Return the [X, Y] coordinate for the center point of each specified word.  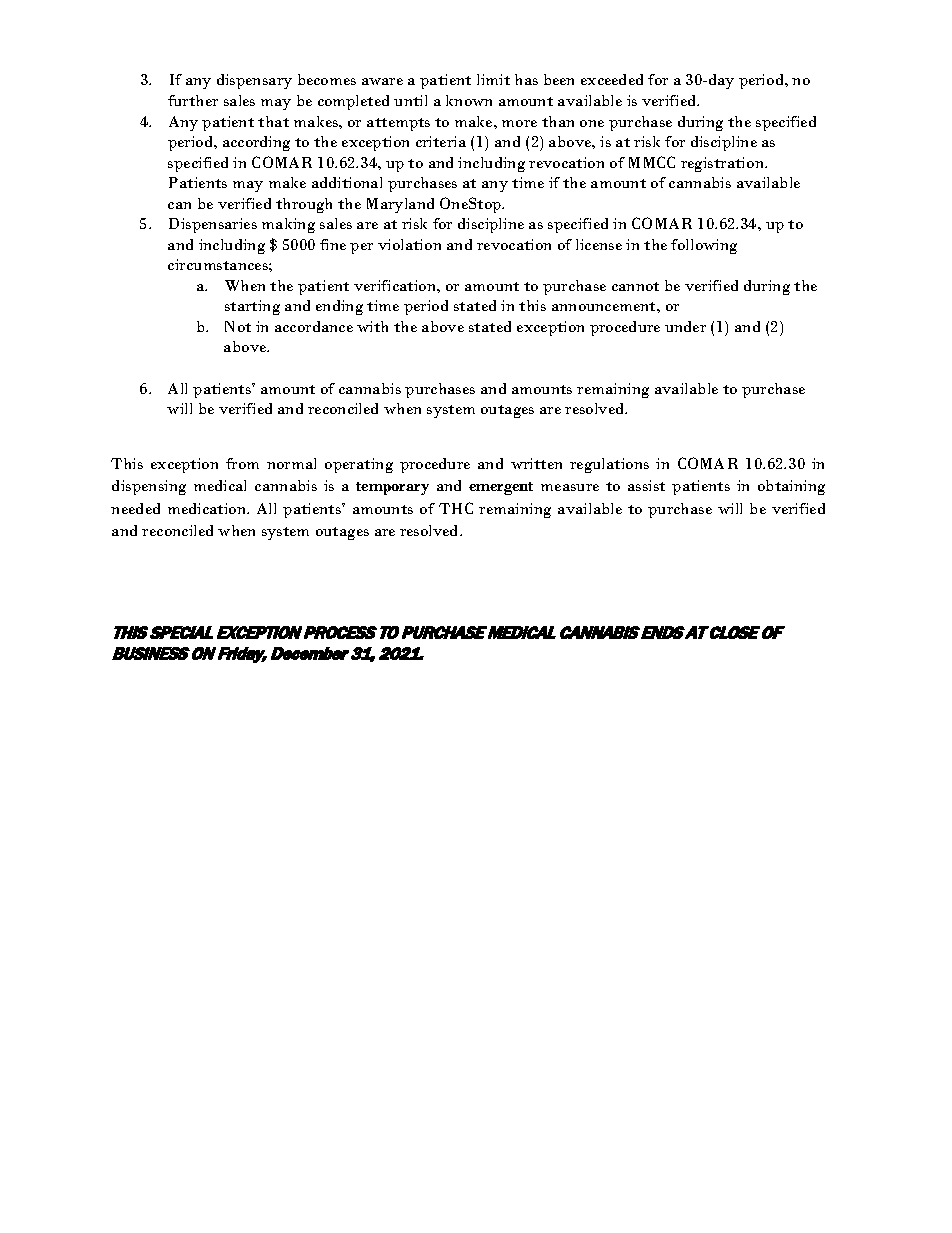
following [704, 246]
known [469, 100]
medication [208, 508]
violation [409, 244]
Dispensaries [213, 225]
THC [456, 508]
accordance [314, 326]
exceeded [612, 79]
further [193, 100]
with [372, 326]
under [685, 326]
